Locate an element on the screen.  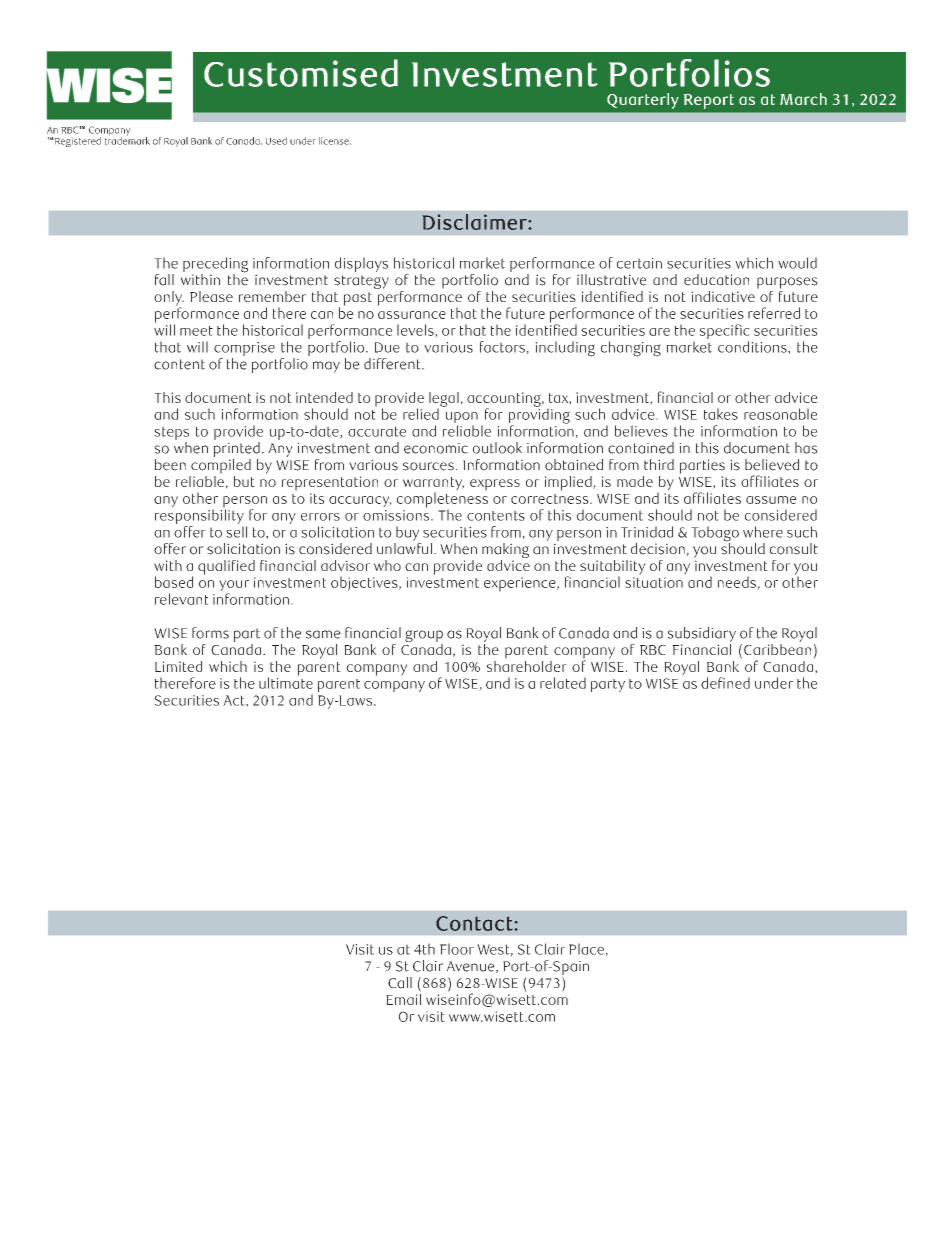
levels is located at coordinates (416, 331).
